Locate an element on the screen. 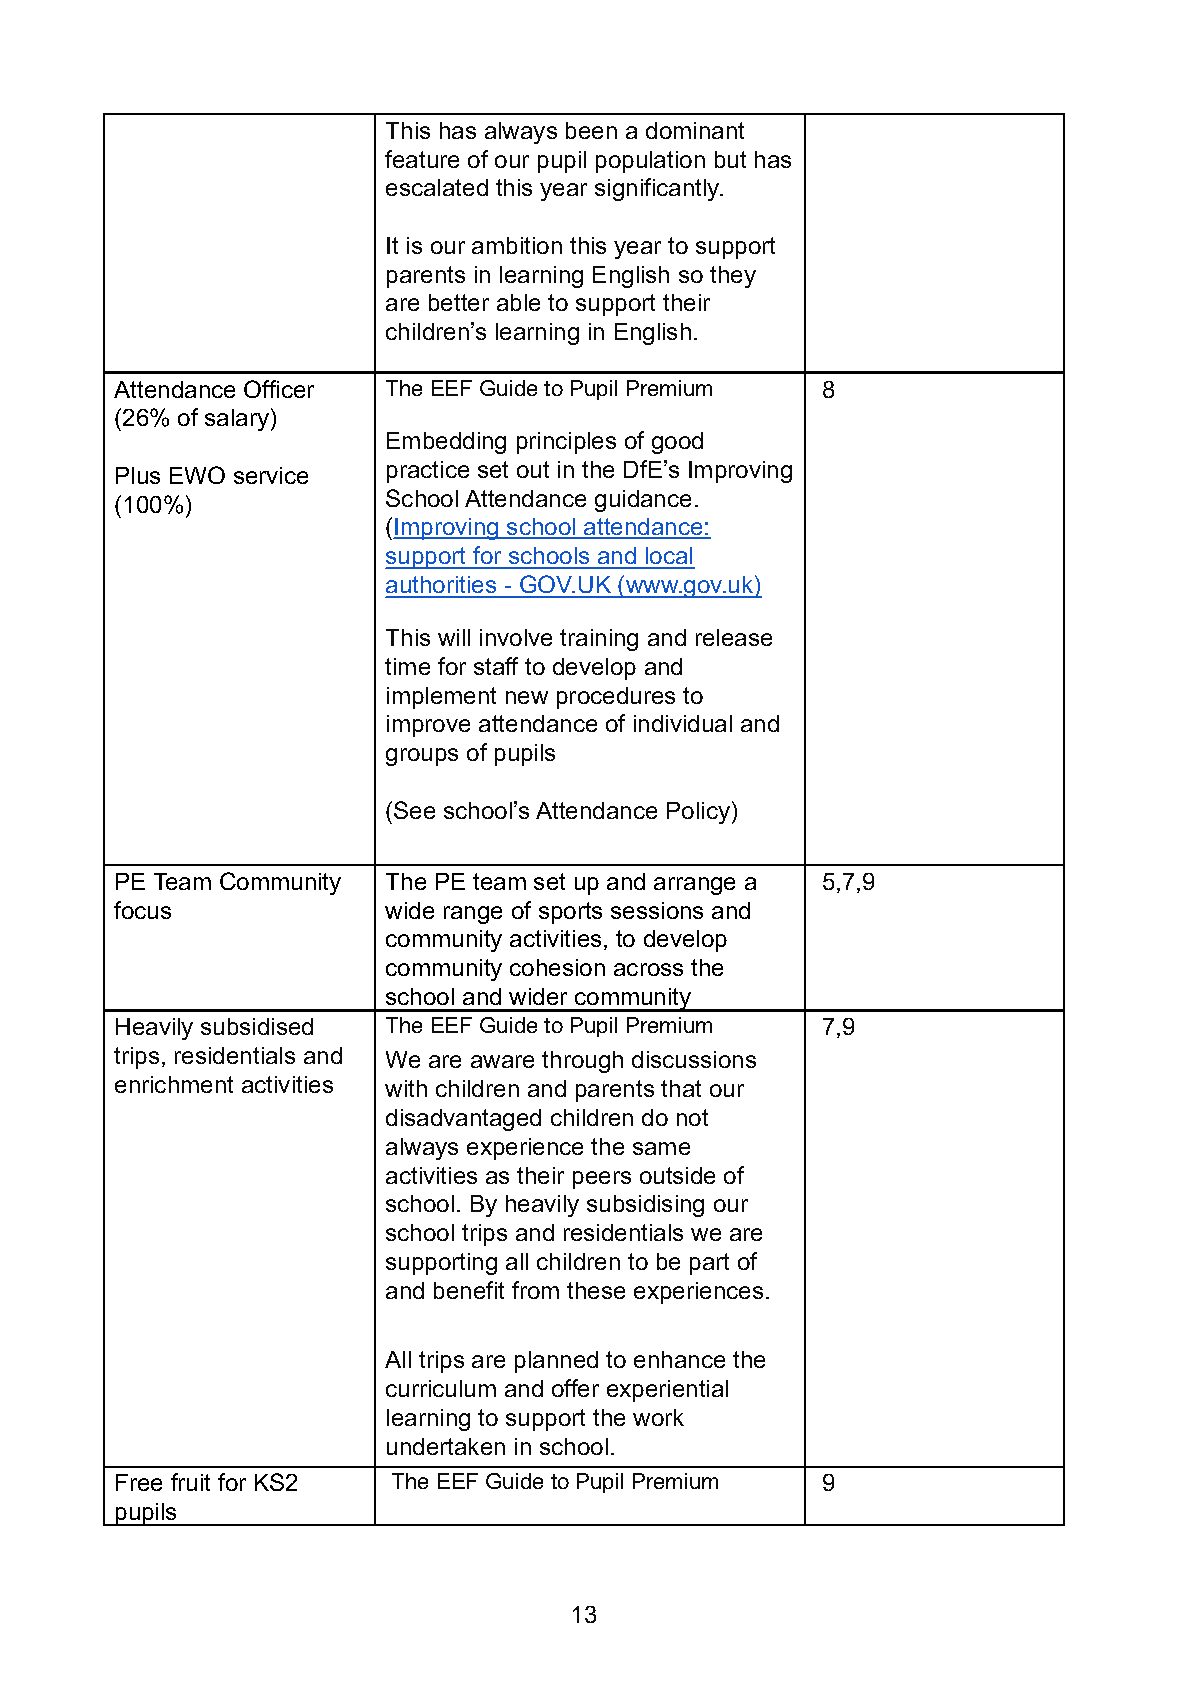 This screenshot has width=1204, height=1700. fruit is located at coordinates (190, 1482).
